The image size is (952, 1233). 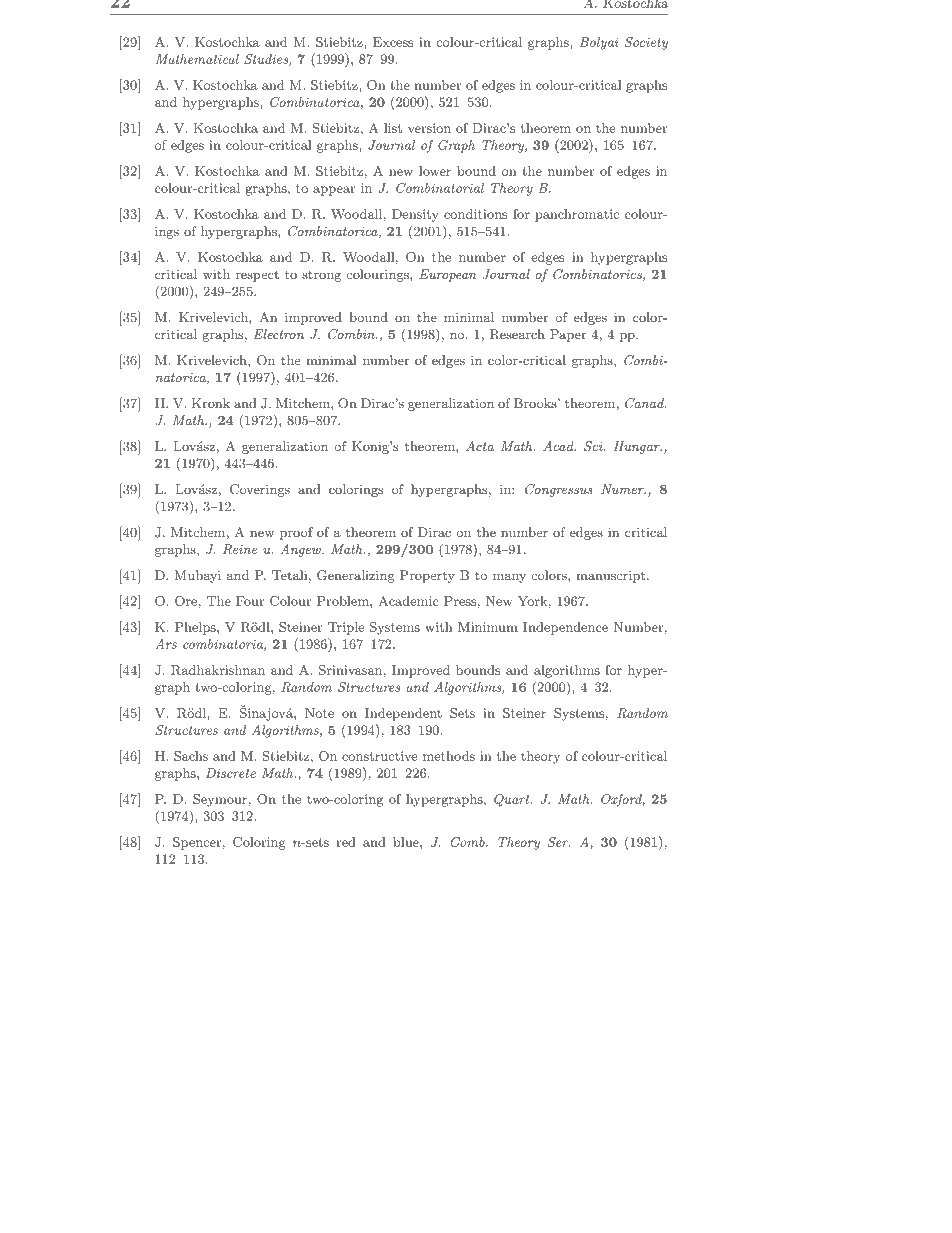 What do you see at coordinates (427, 576) in the screenshot?
I see `Property` at bounding box center [427, 576].
